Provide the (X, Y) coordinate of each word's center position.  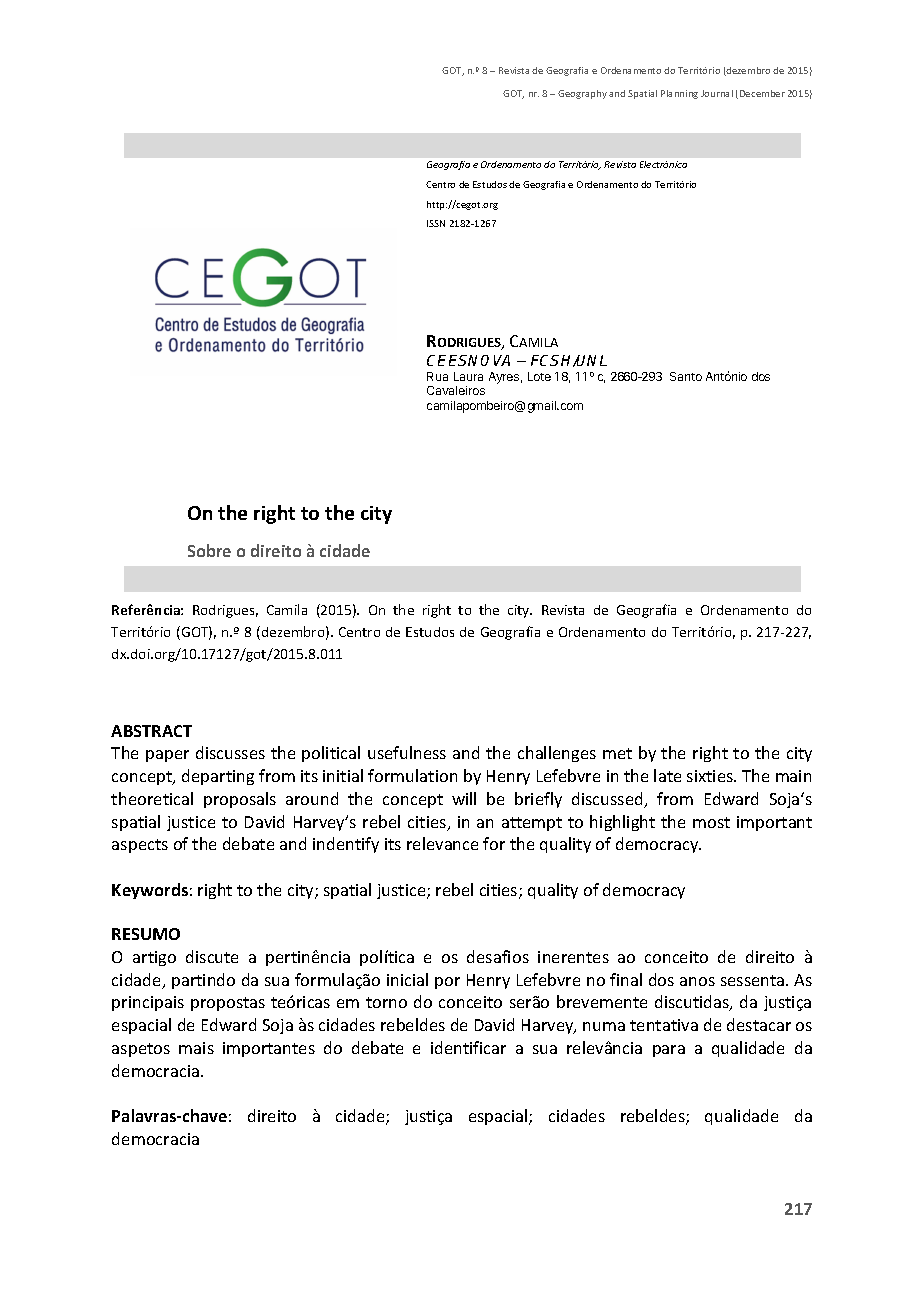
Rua (437, 376)
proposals (240, 800)
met (617, 753)
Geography (582, 94)
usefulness (407, 752)
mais (196, 1048)
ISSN (436, 223)
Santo (686, 376)
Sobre (209, 550)
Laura (468, 376)
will (464, 798)
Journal (717, 93)
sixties (711, 776)
